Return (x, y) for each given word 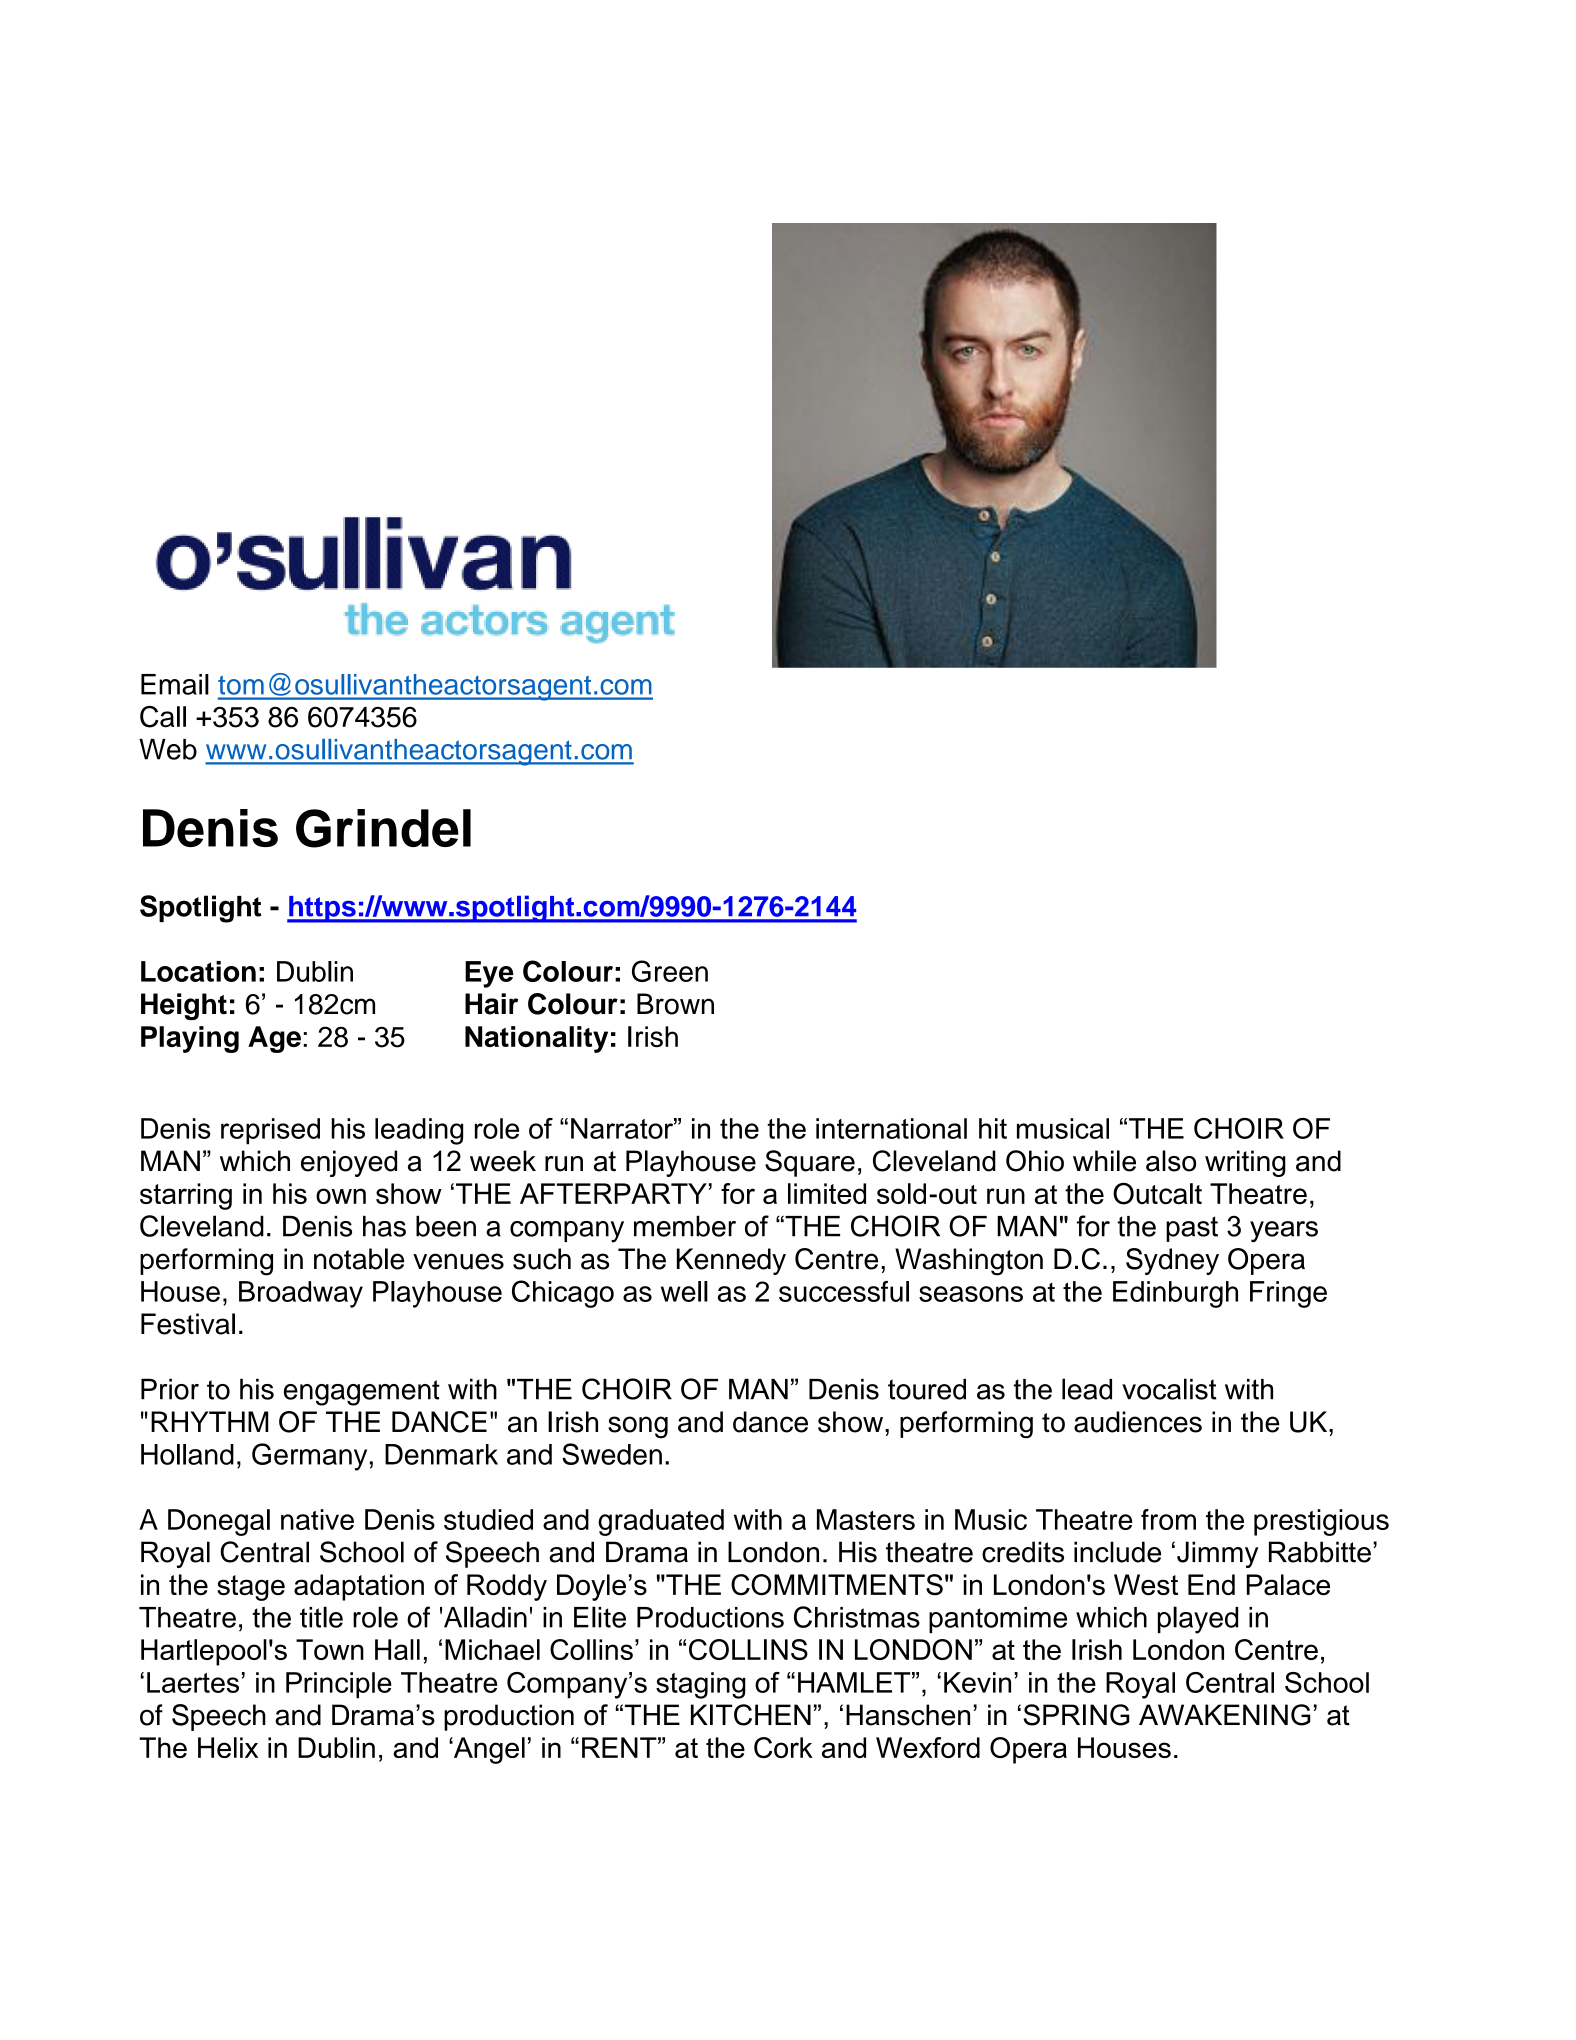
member (685, 1226)
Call (163, 717)
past (1192, 1229)
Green (670, 971)
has (384, 1226)
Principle (339, 1685)
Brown (675, 1004)
